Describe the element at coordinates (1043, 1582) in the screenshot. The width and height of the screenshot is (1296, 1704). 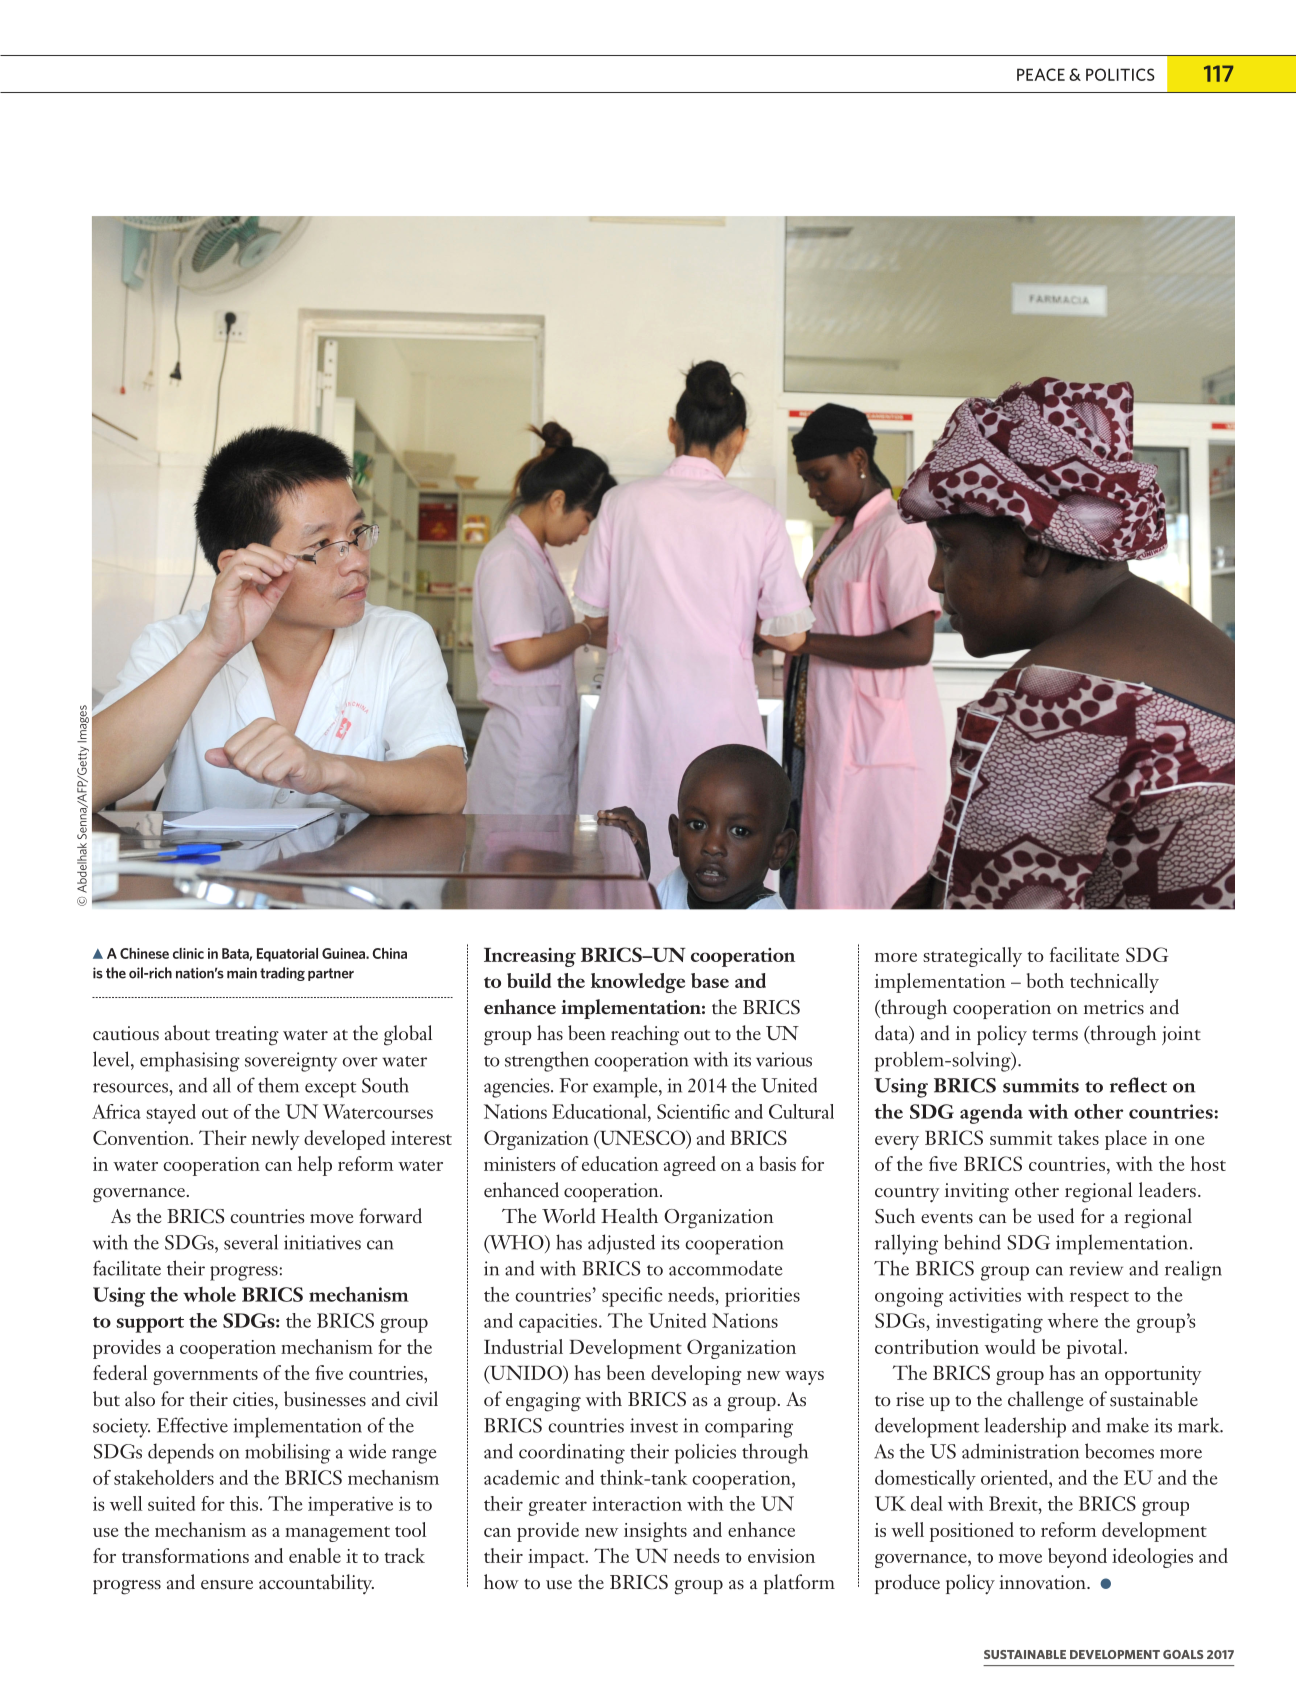
I see `innovation` at that location.
